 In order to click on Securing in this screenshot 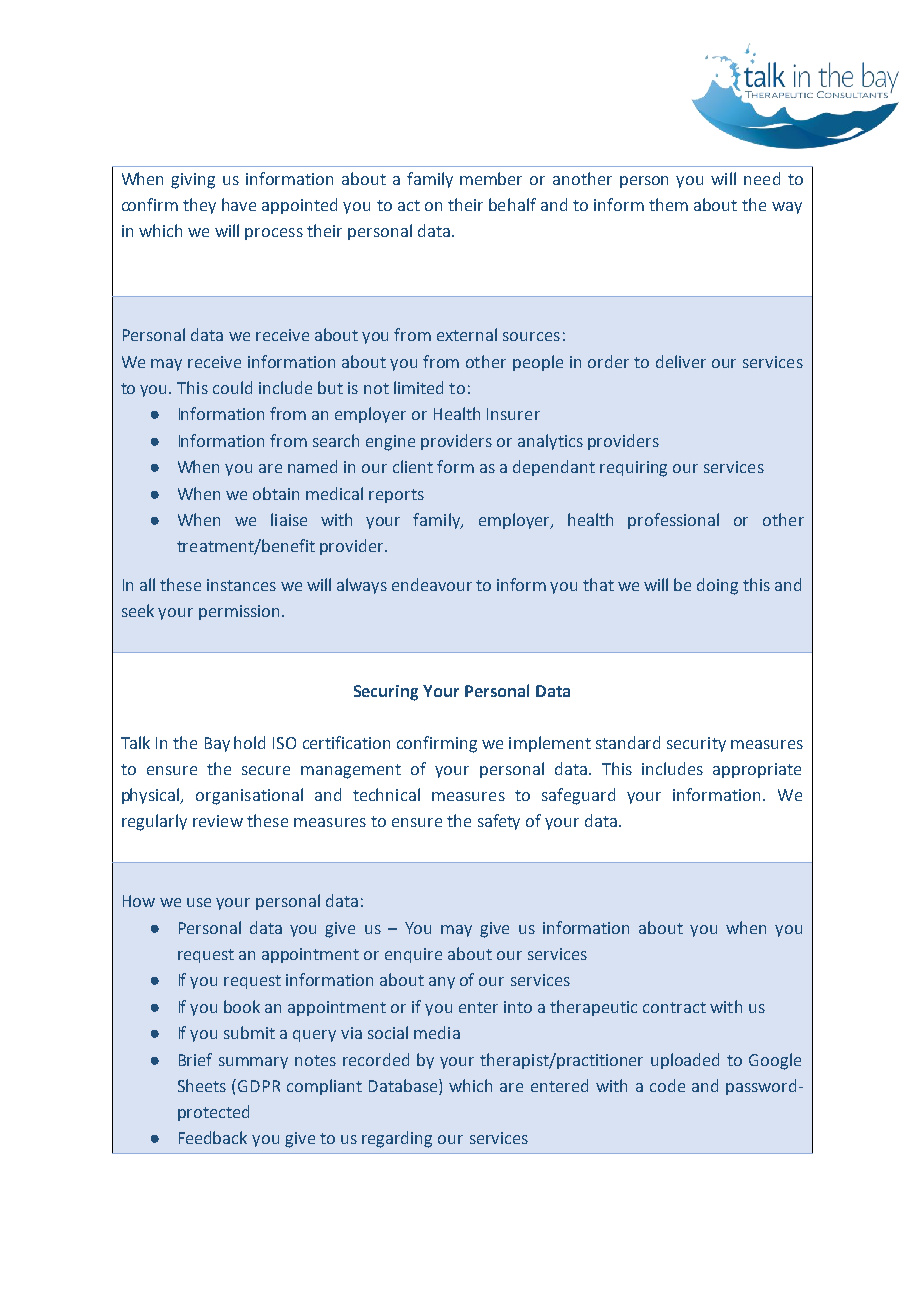, I will do `click(386, 693)`.
